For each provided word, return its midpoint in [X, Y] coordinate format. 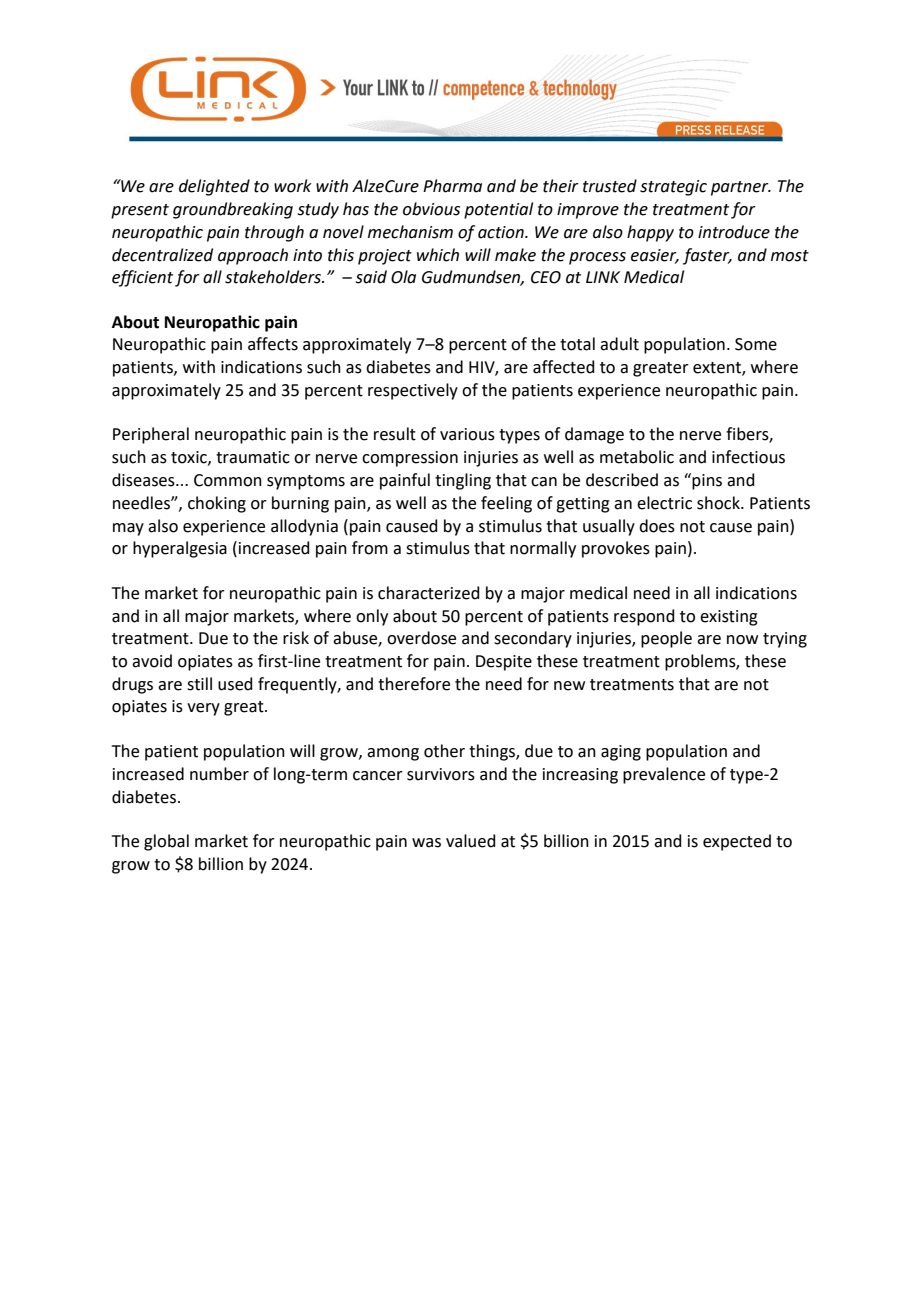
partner [741, 188]
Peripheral [151, 435]
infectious [748, 457]
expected [737, 842]
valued [471, 841]
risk [296, 638]
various [467, 434]
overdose [421, 638]
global [166, 842]
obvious [431, 209]
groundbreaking [233, 210]
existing [729, 618]
